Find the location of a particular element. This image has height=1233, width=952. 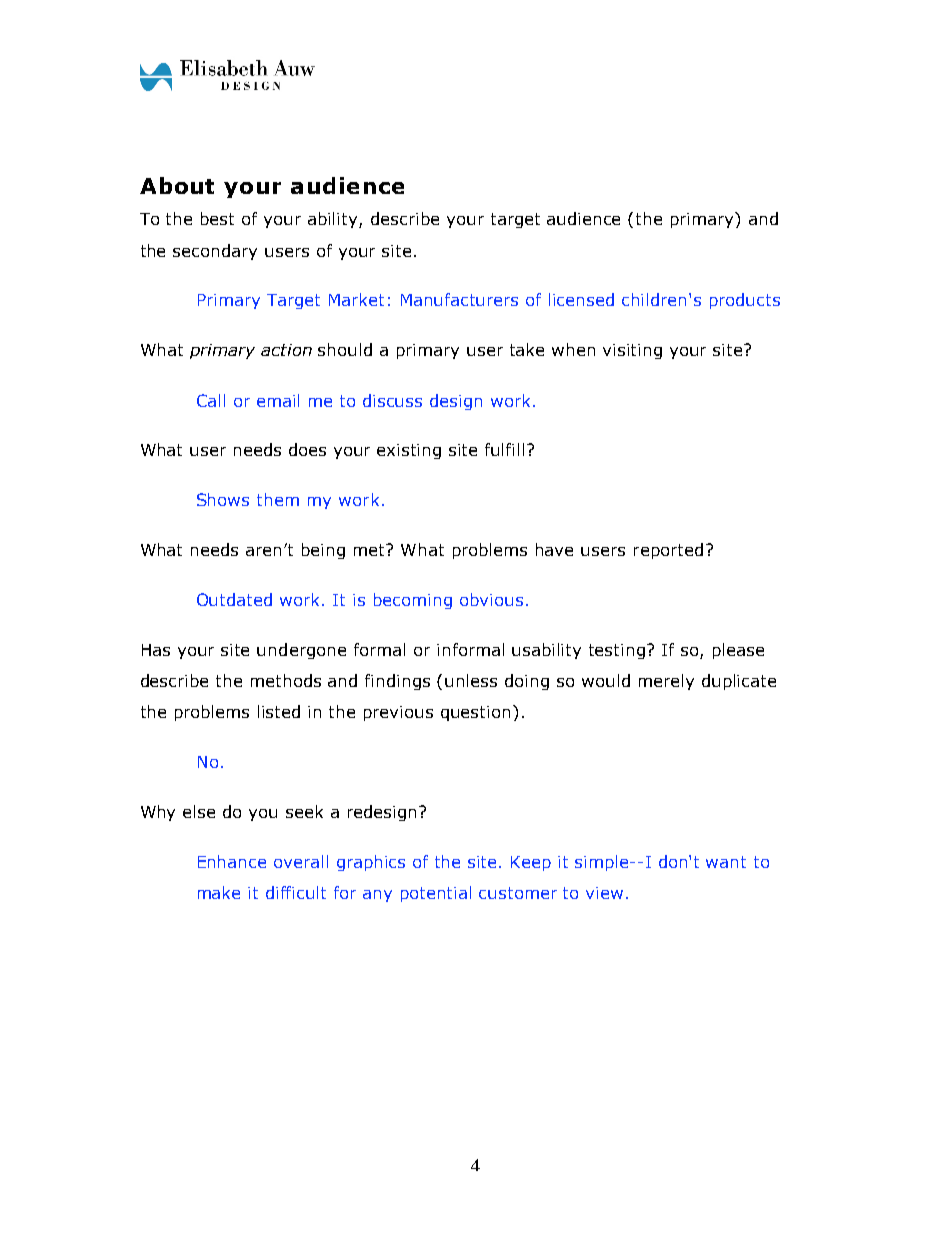

visiting is located at coordinates (632, 351).
